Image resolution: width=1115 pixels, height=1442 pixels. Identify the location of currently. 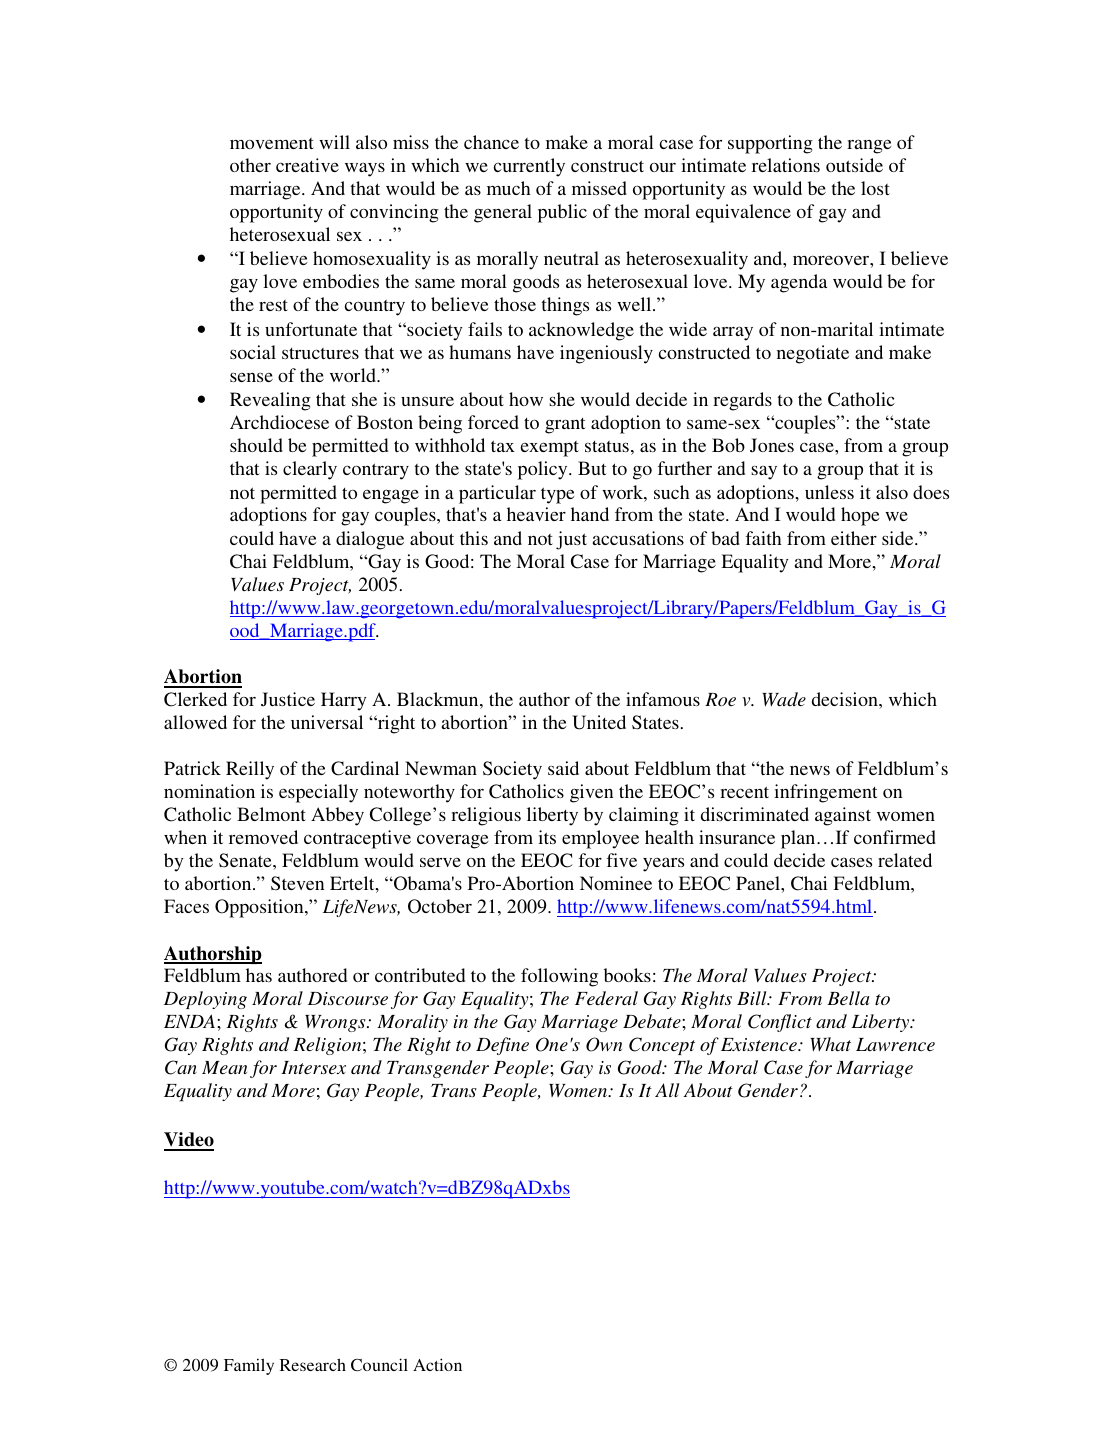
(529, 167).
